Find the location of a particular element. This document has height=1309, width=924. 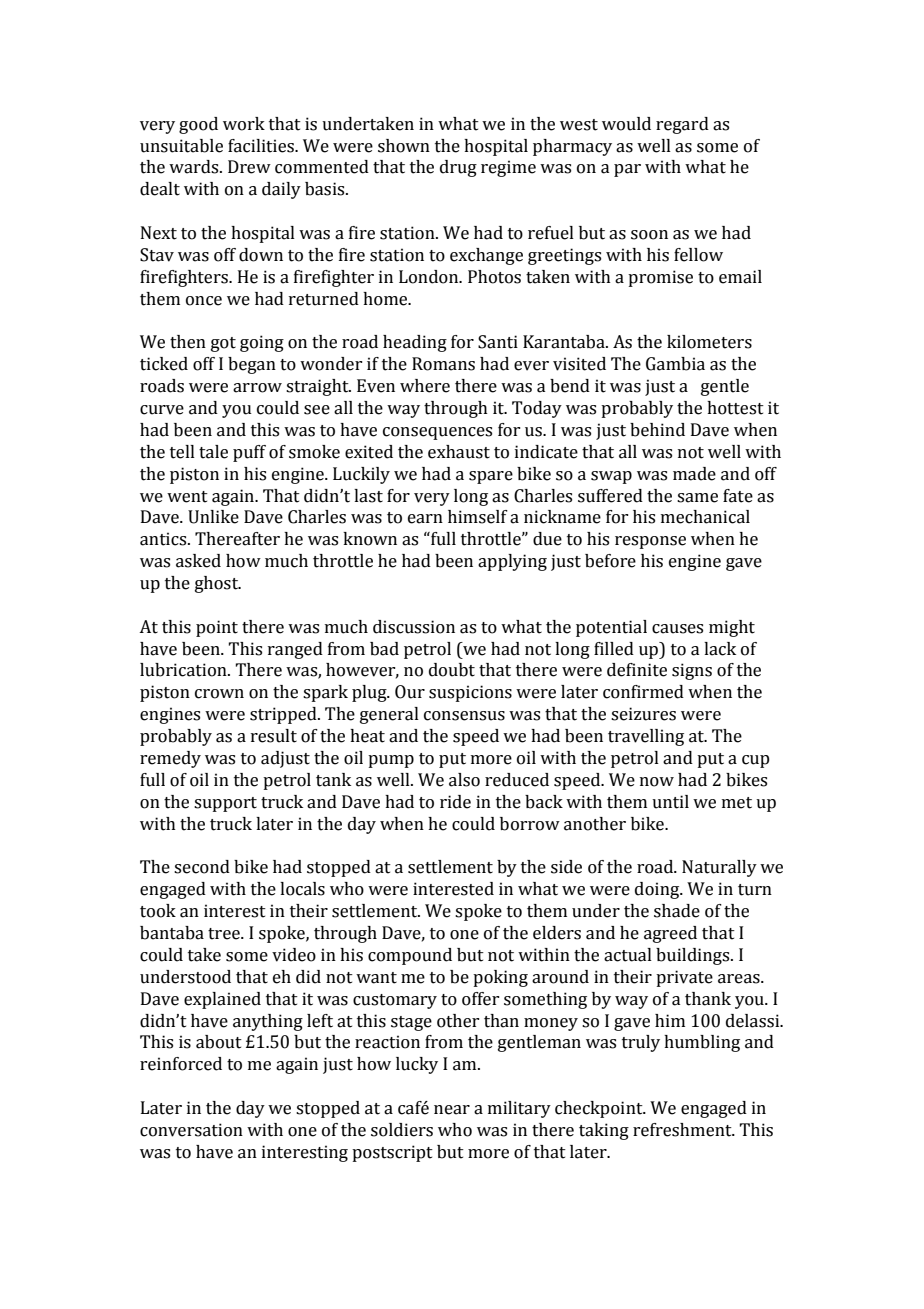

causes is located at coordinates (677, 629).
